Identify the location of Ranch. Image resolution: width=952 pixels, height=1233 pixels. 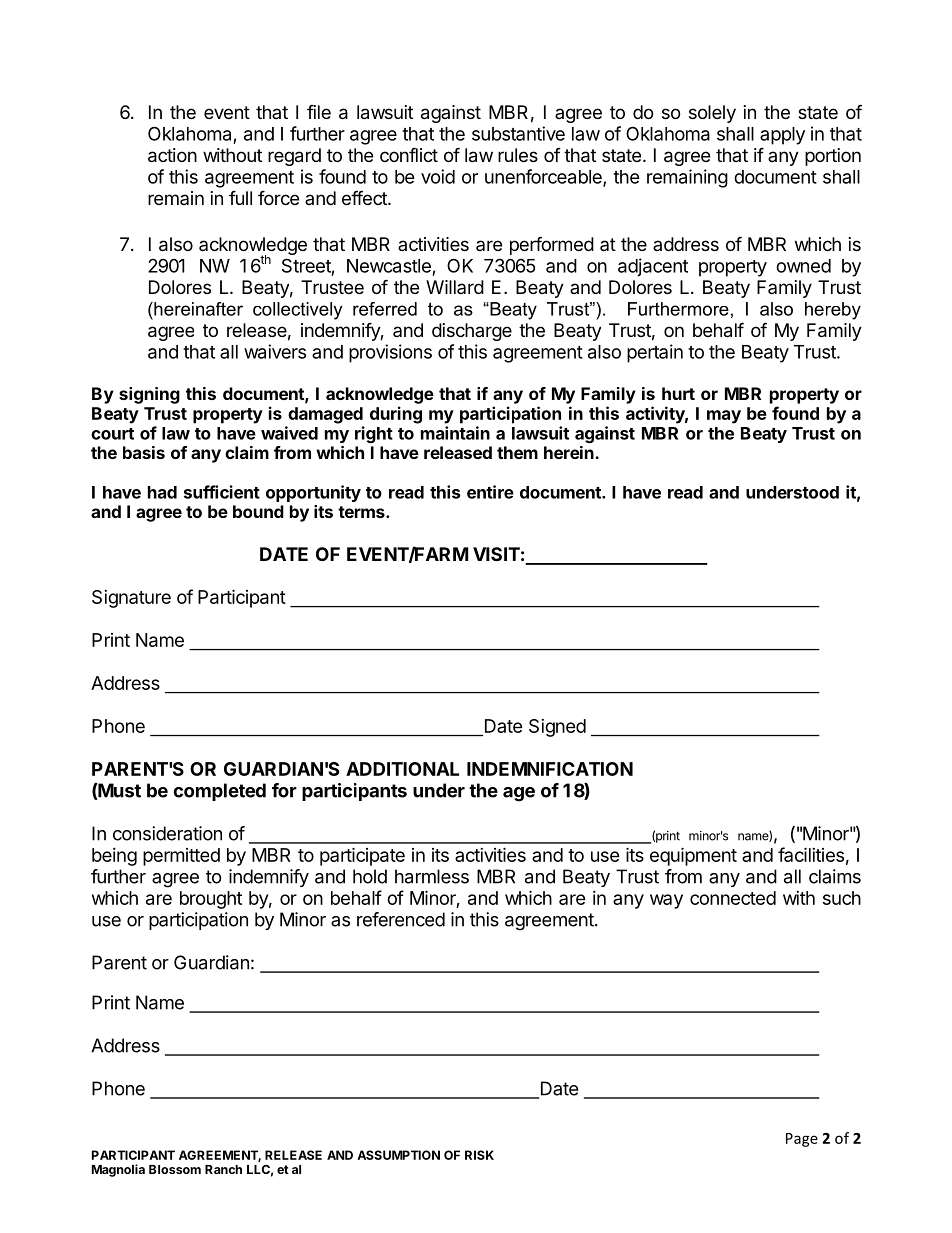
(223, 1169).
